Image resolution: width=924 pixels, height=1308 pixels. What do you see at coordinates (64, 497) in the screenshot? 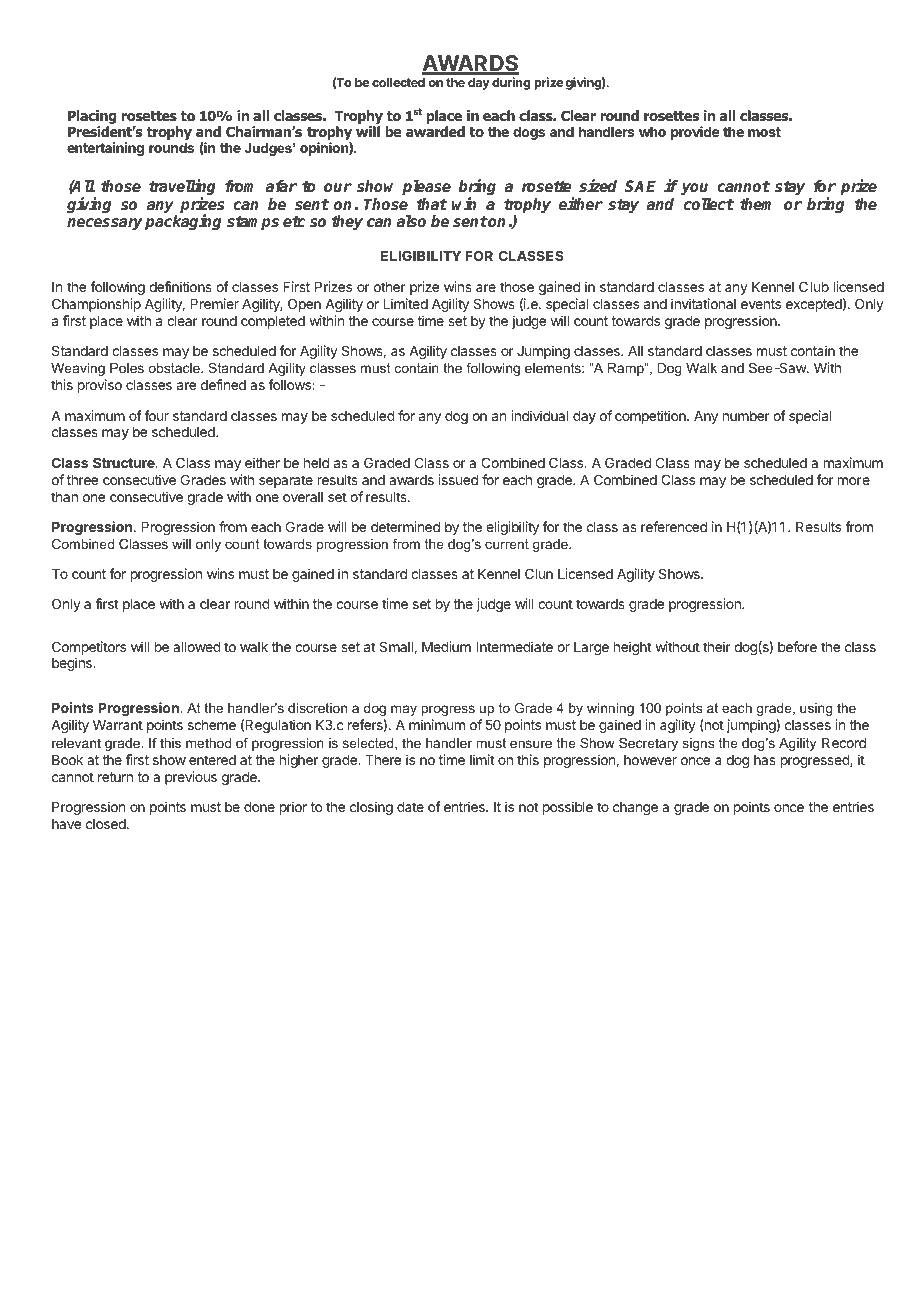
I see `than` at bounding box center [64, 497].
